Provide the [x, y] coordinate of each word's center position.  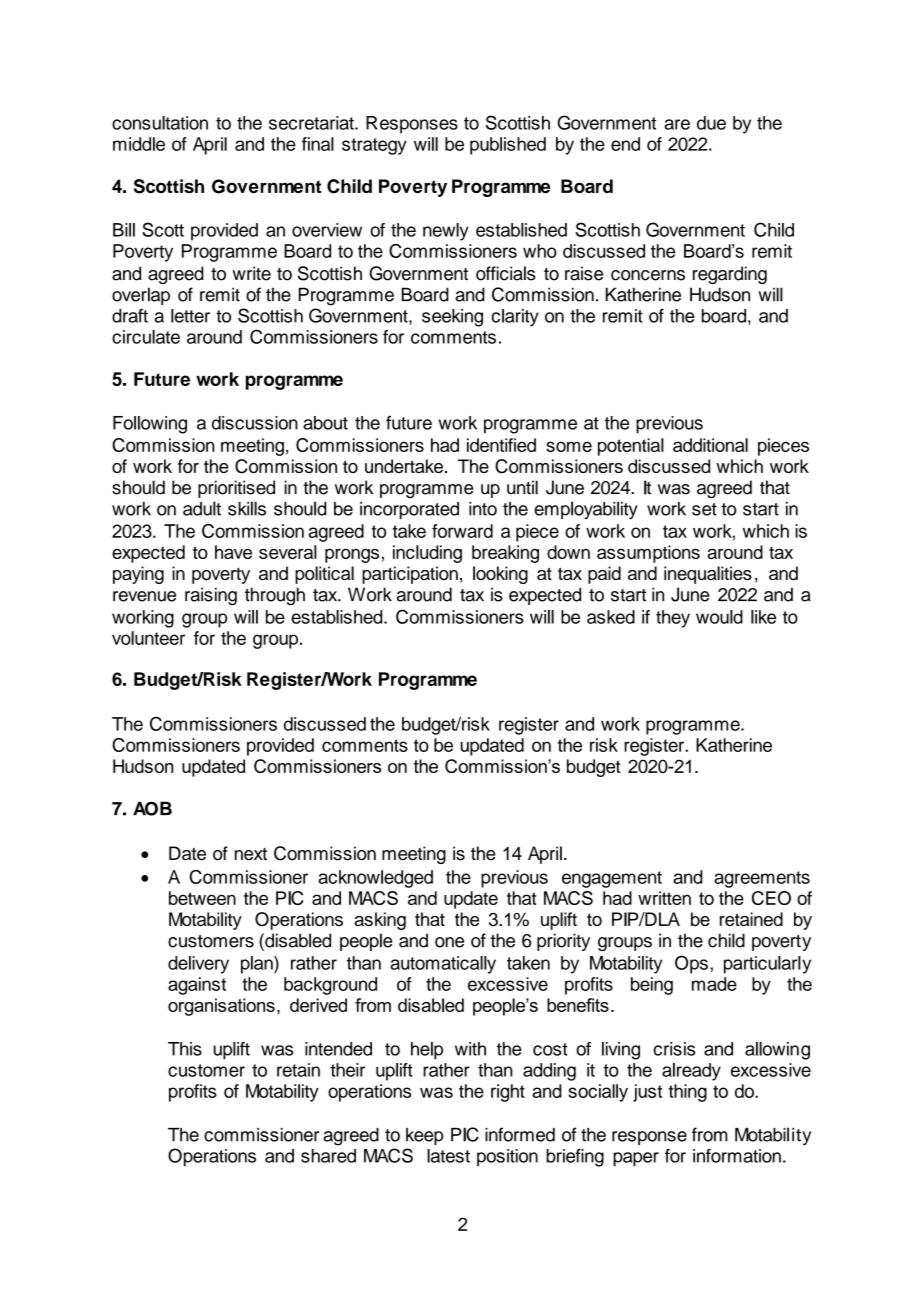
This [185, 1049]
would [719, 617]
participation [410, 575]
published [508, 146]
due [711, 123]
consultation [160, 123]
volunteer [148, 638]
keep [424, 1136]
